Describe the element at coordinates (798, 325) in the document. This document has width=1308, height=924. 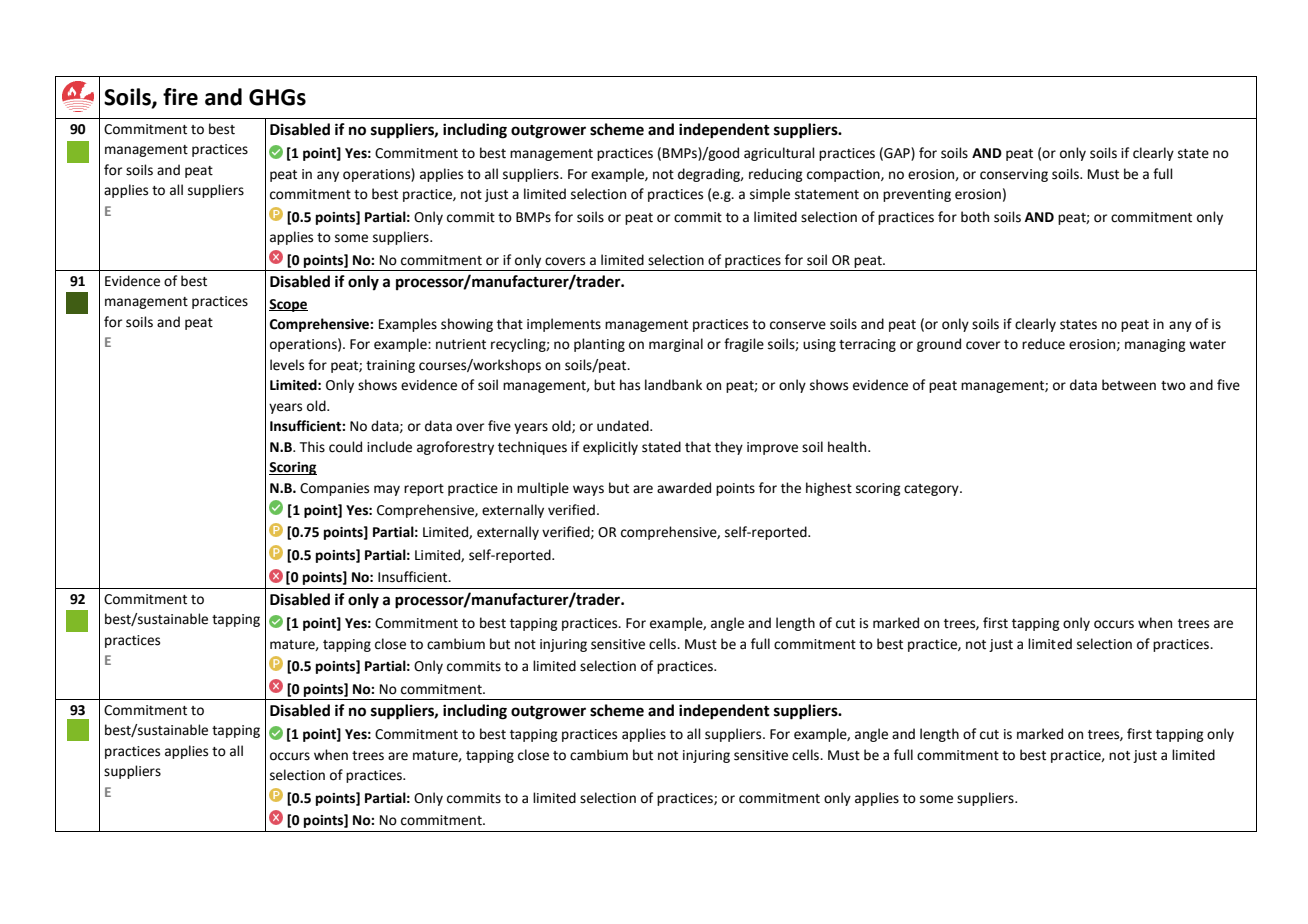
I see `conserve` at that location.
